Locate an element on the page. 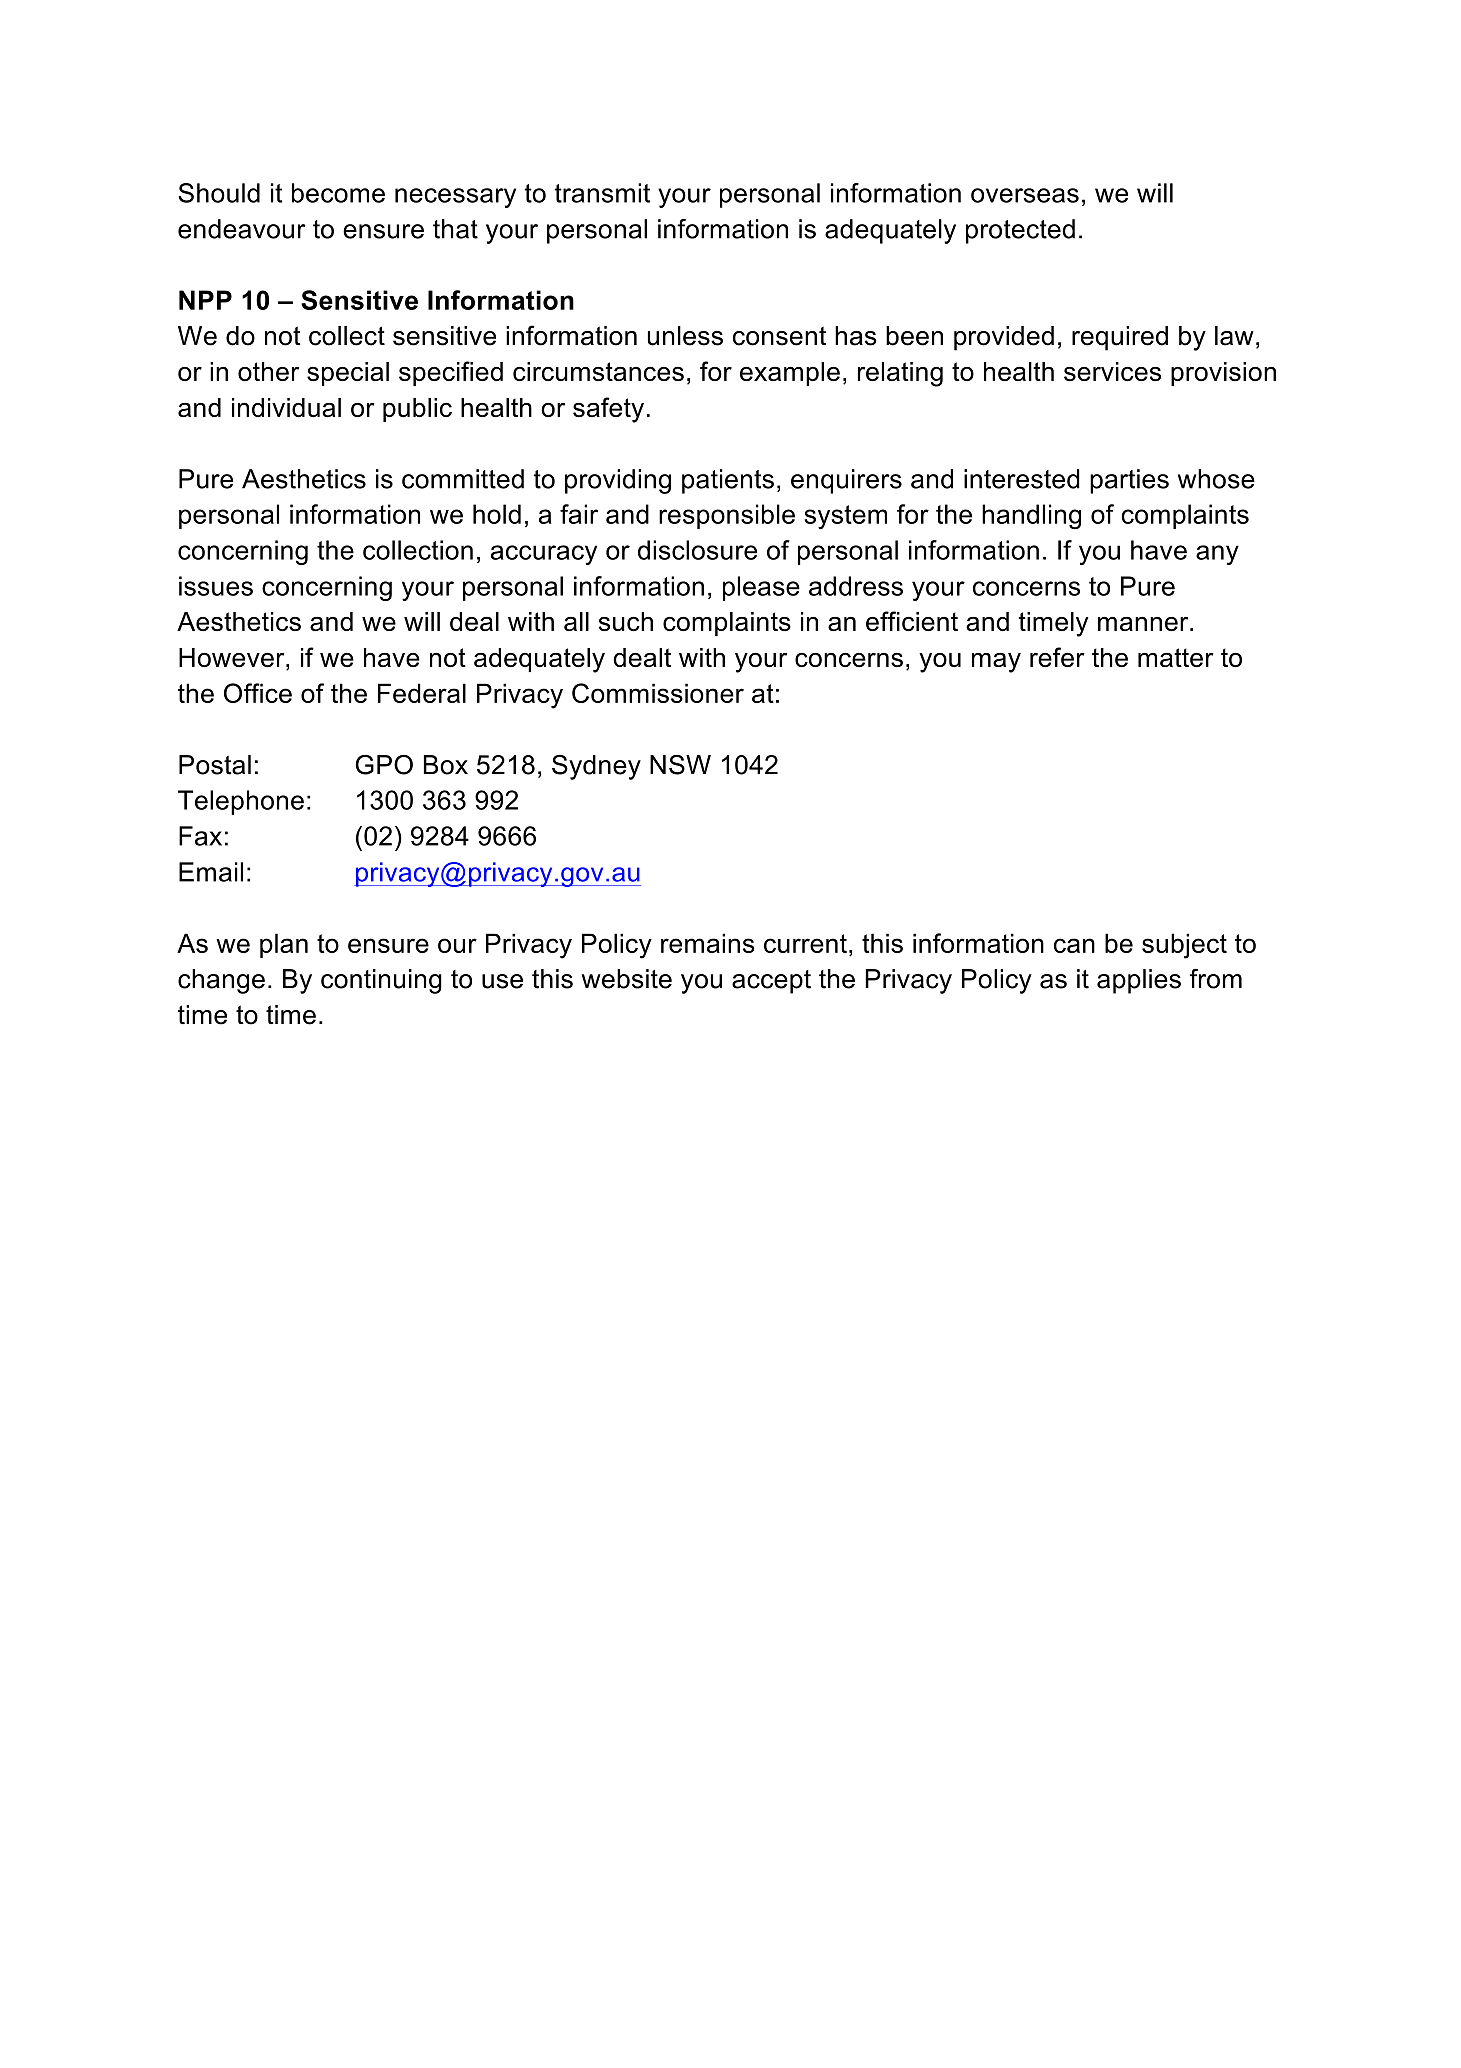 The image size is (1461, 2068). GPO is located at coordinates (384, 765).
